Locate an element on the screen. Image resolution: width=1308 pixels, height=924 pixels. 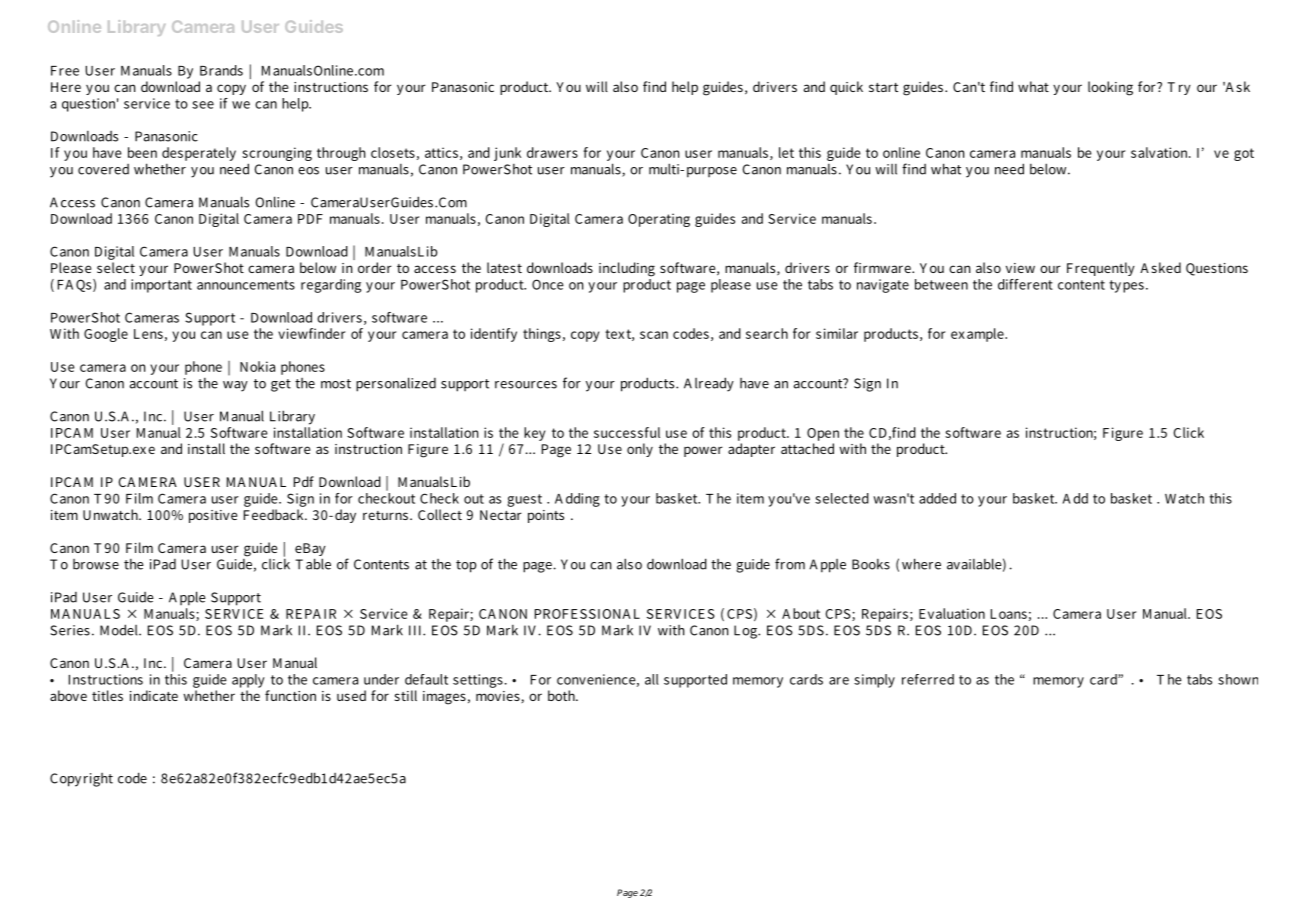
Already is located at coordinates (709, 384).
